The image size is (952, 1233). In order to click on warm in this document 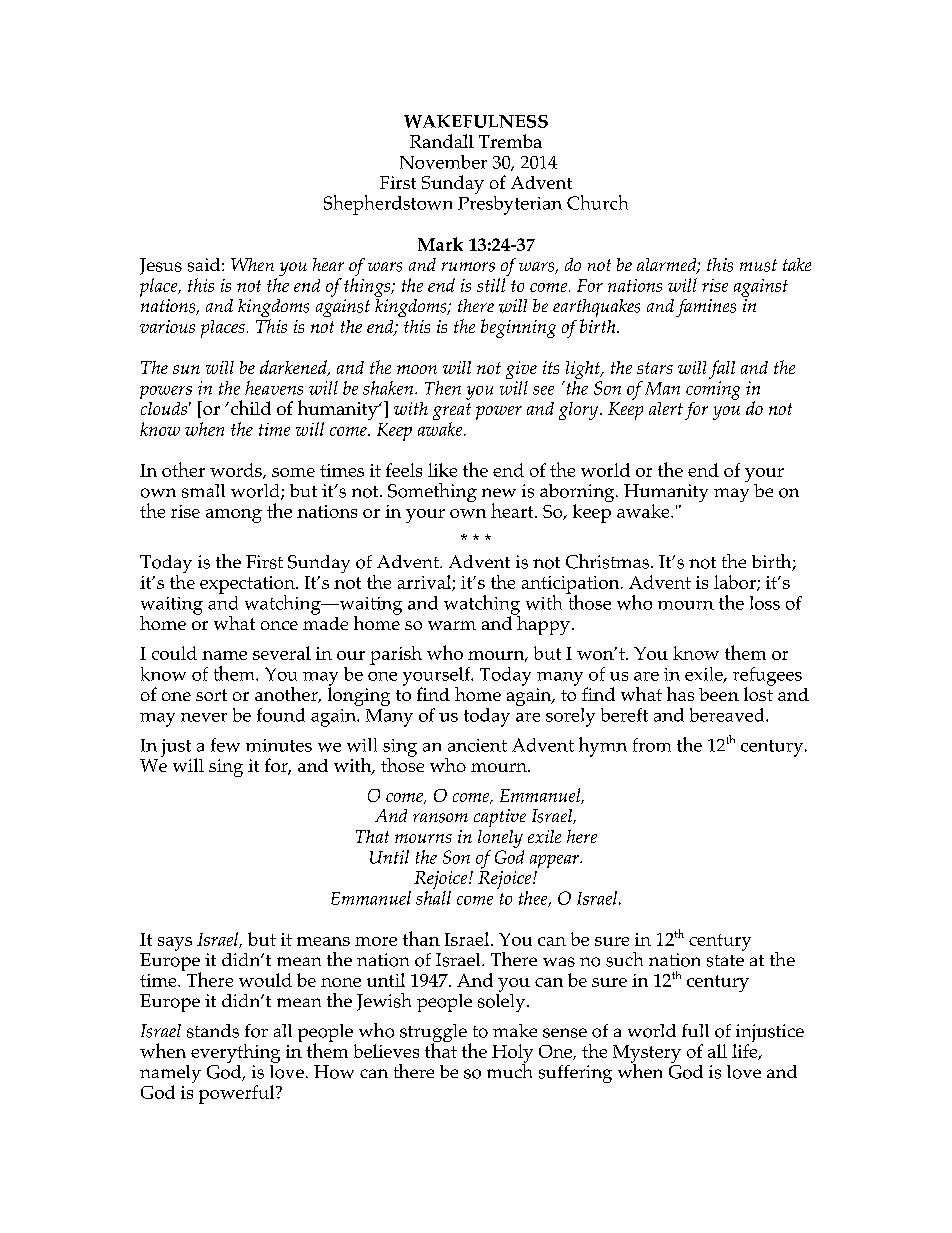, I will do `click(452, 625)`.
